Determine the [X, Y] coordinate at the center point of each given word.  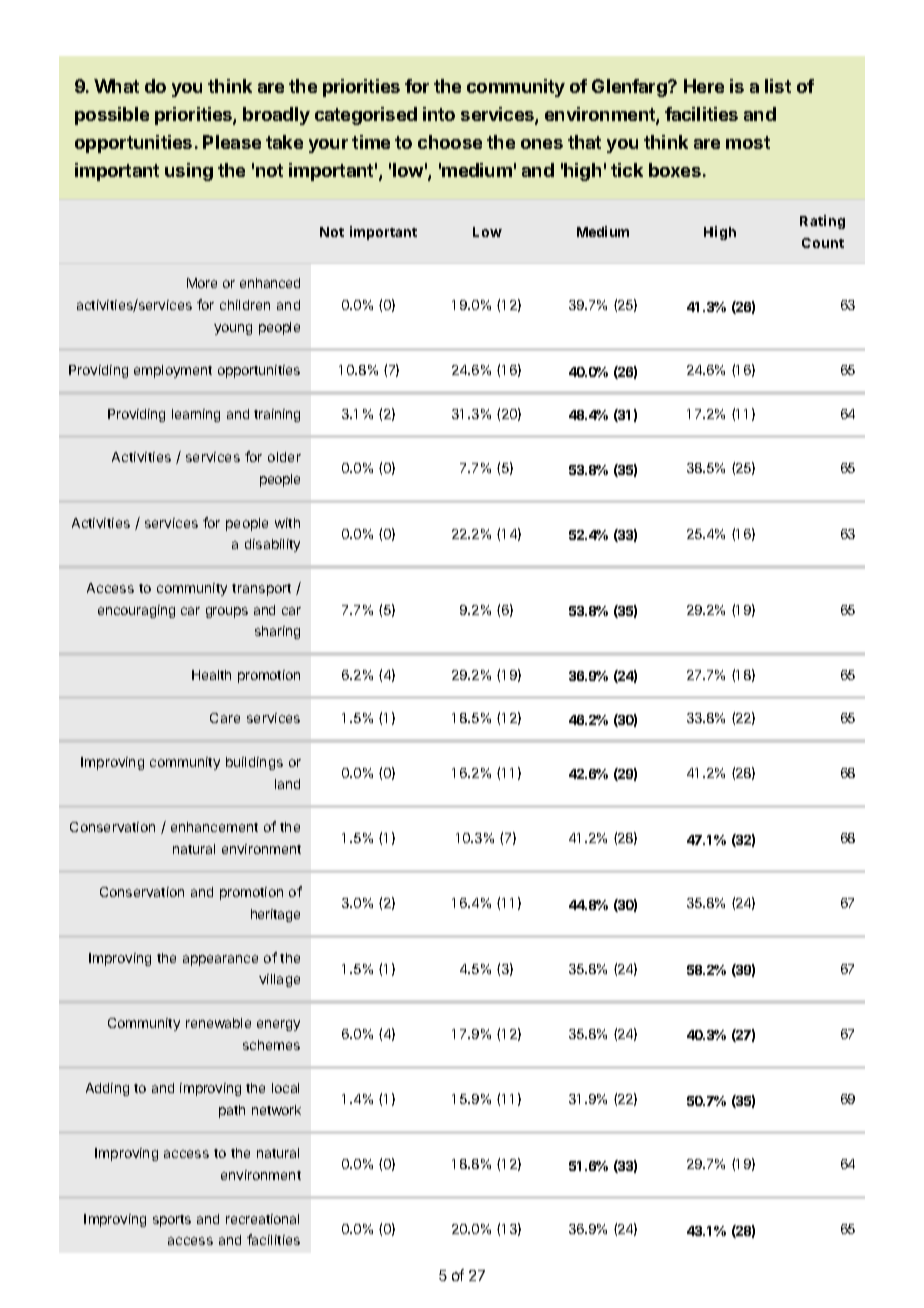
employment [173, 371]
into [439, 114]
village [279, 980]
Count [823, 243]
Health [211, 675]
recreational [262, 1219]
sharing [277, 632]
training [277, 415]
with [287, 523]
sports [172, 1221]
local [285, 1088]
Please [232, 142]
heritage [275, 915]
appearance [220, 960]
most [748, 142]
